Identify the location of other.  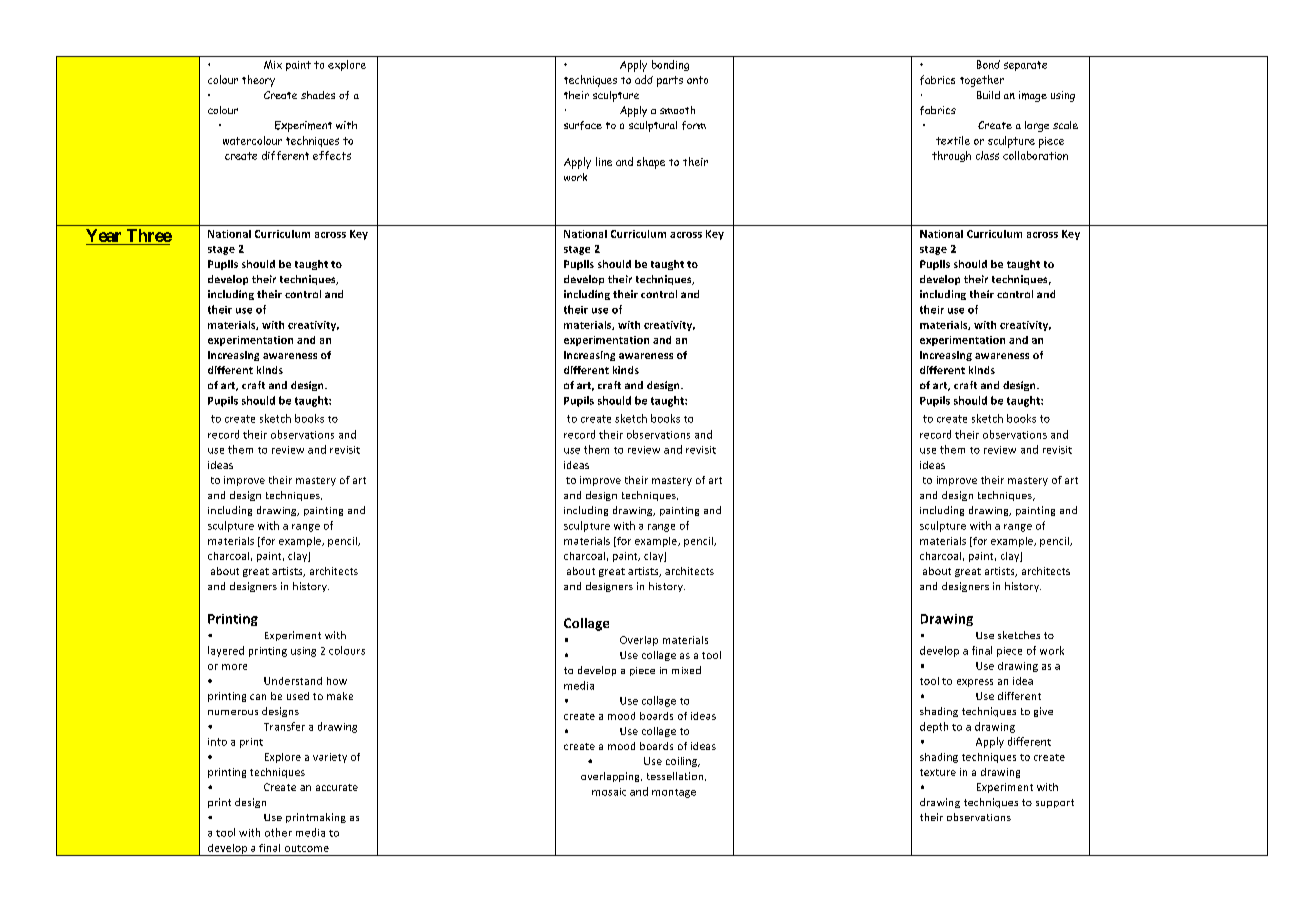
(278, 832).
